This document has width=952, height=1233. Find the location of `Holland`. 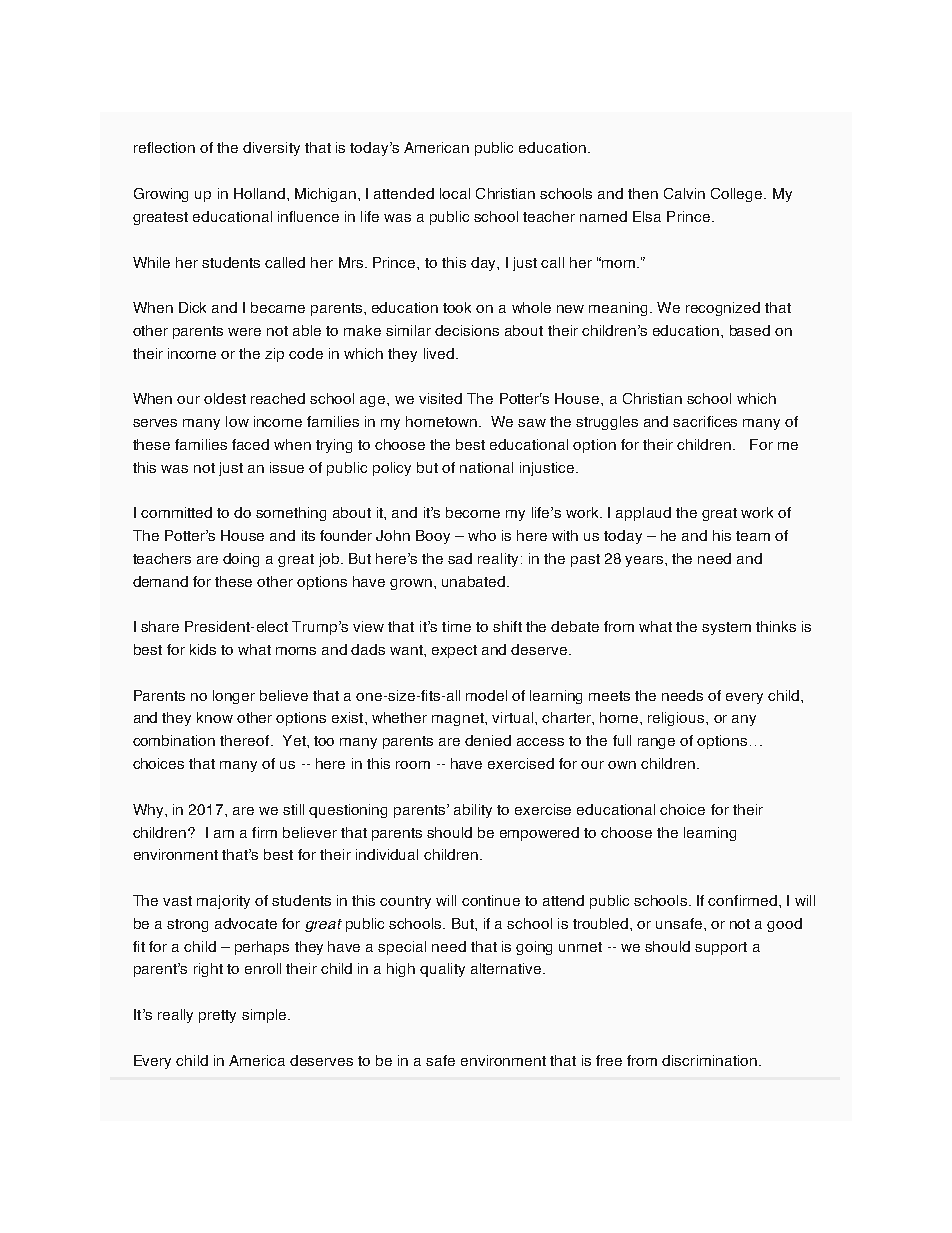

Holland is located at coordinates (259, 193).
